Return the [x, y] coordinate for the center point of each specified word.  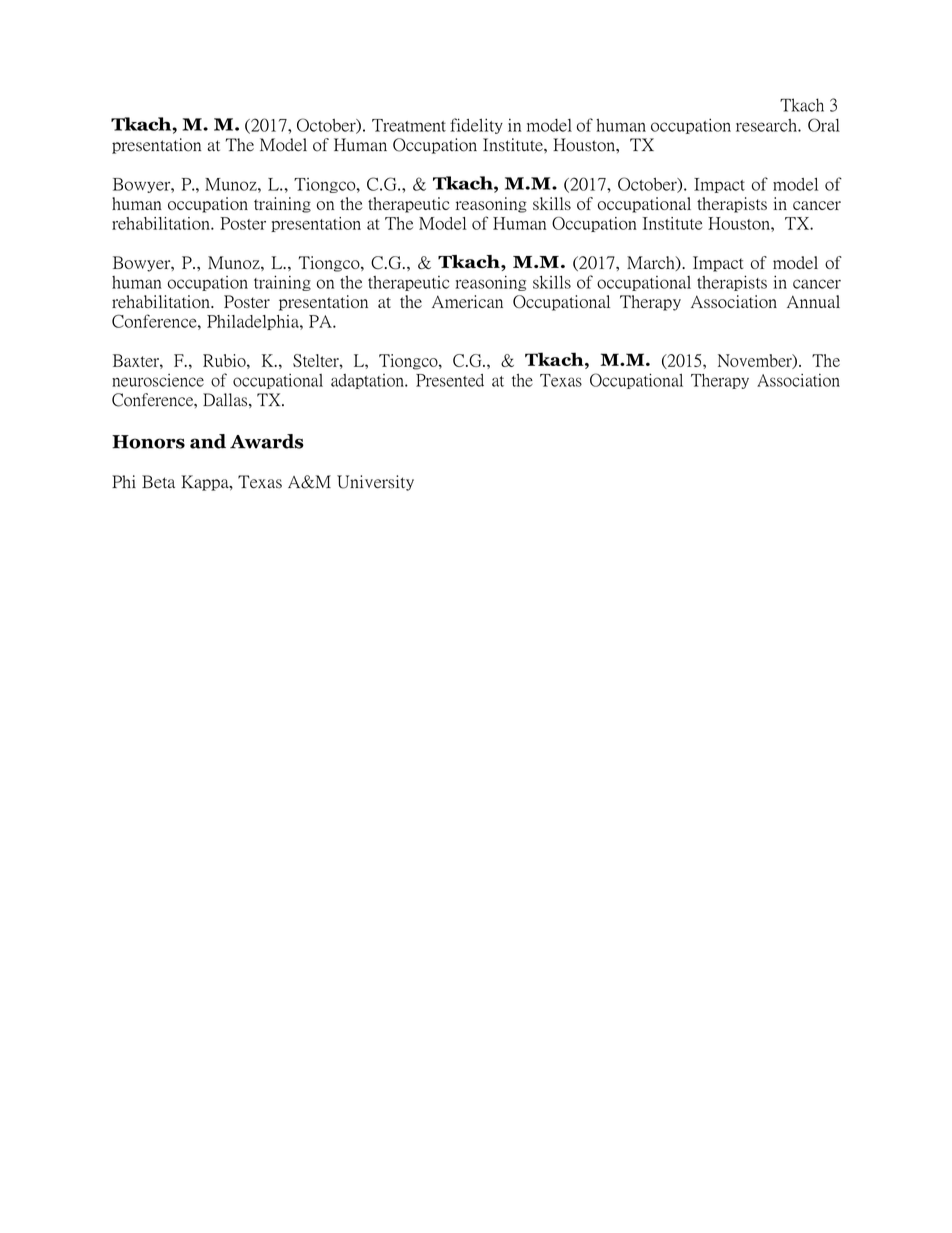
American [467, 301]
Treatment [409, 125]
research [767, 125]
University [375, 483]
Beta [158, 481]
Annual [813, 301]
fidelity [476, 126]
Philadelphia [254, 322]
